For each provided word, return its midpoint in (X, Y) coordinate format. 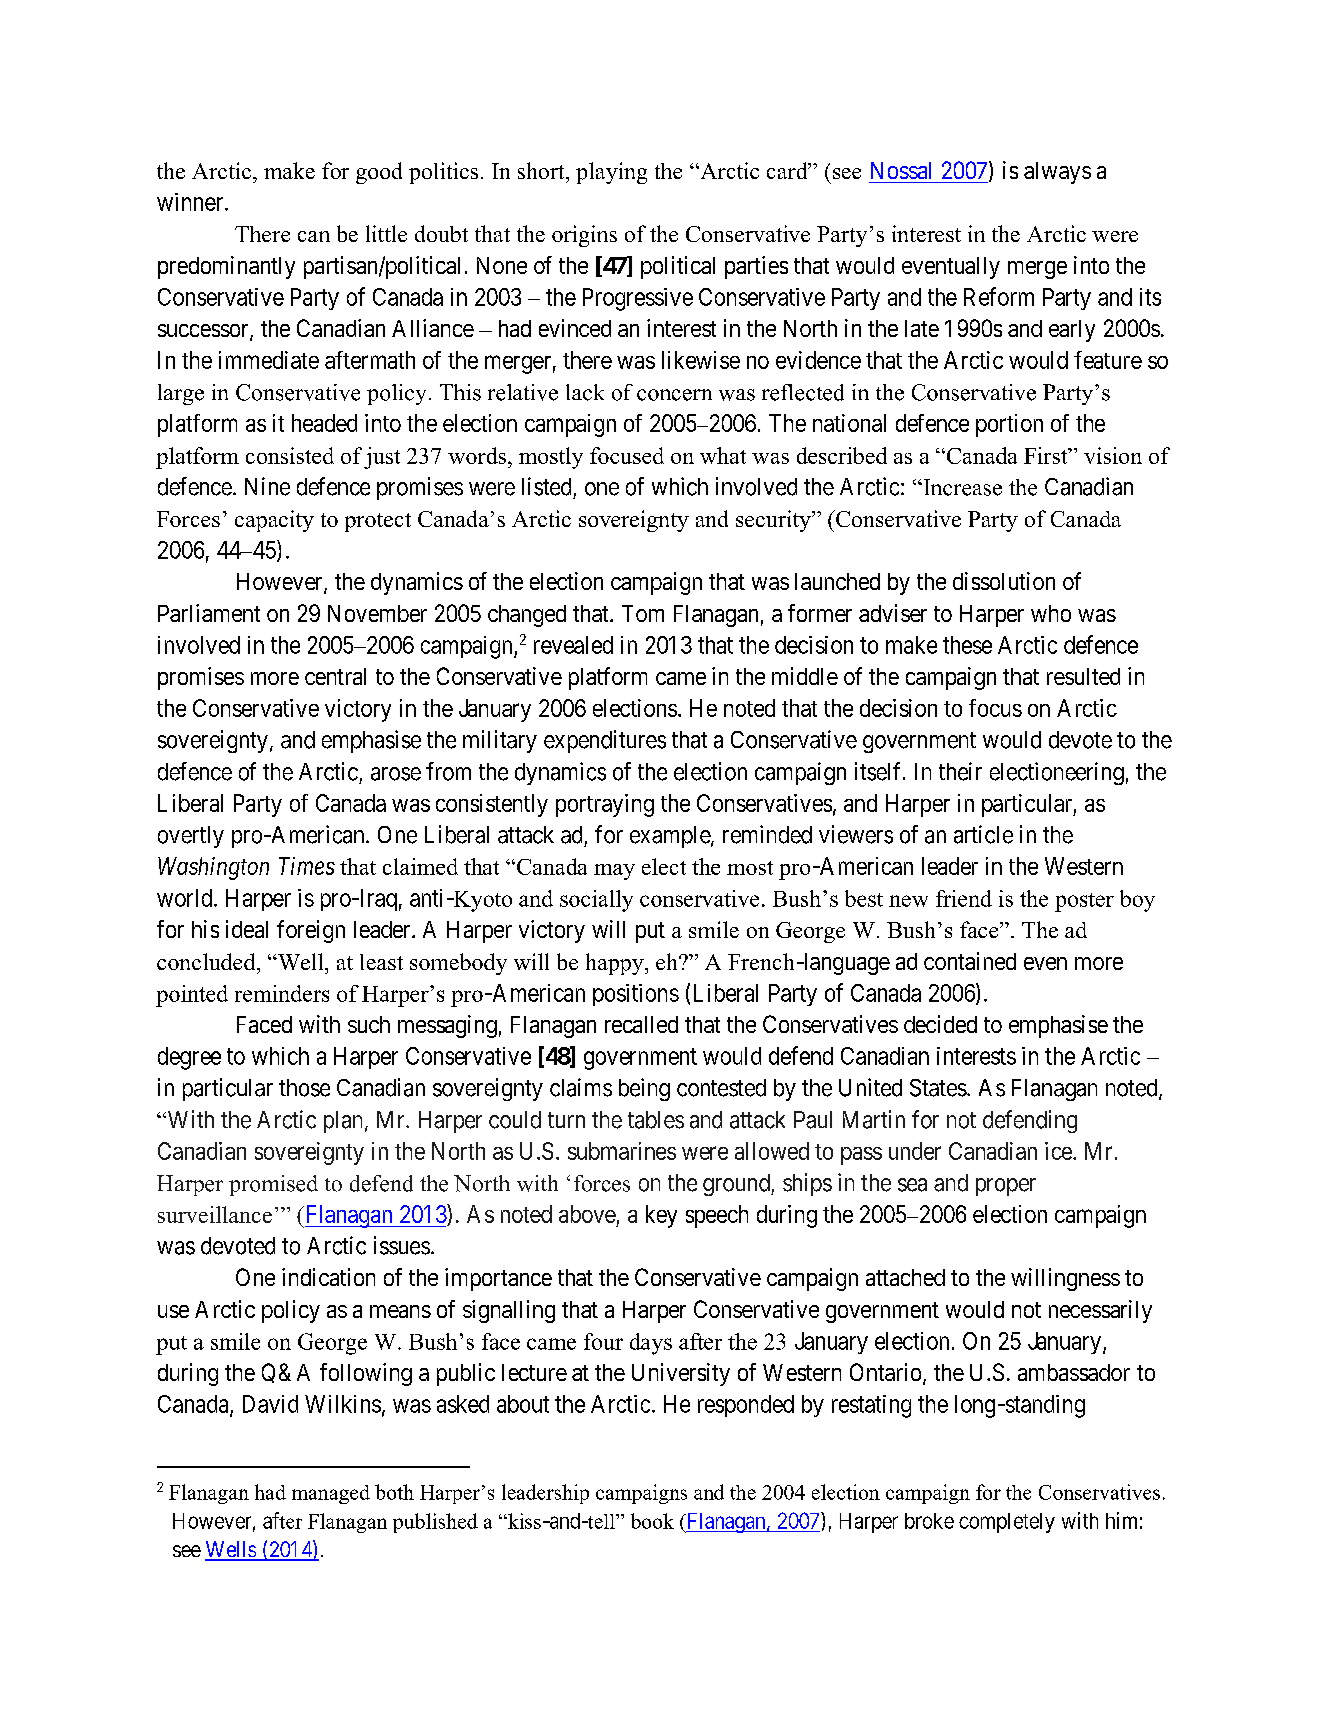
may (614, 872)
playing (611, 173)
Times (307, 866)
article (983, 834)
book (652, 1521)
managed (331, 1494)
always (1057, 173)
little (386, 233)
